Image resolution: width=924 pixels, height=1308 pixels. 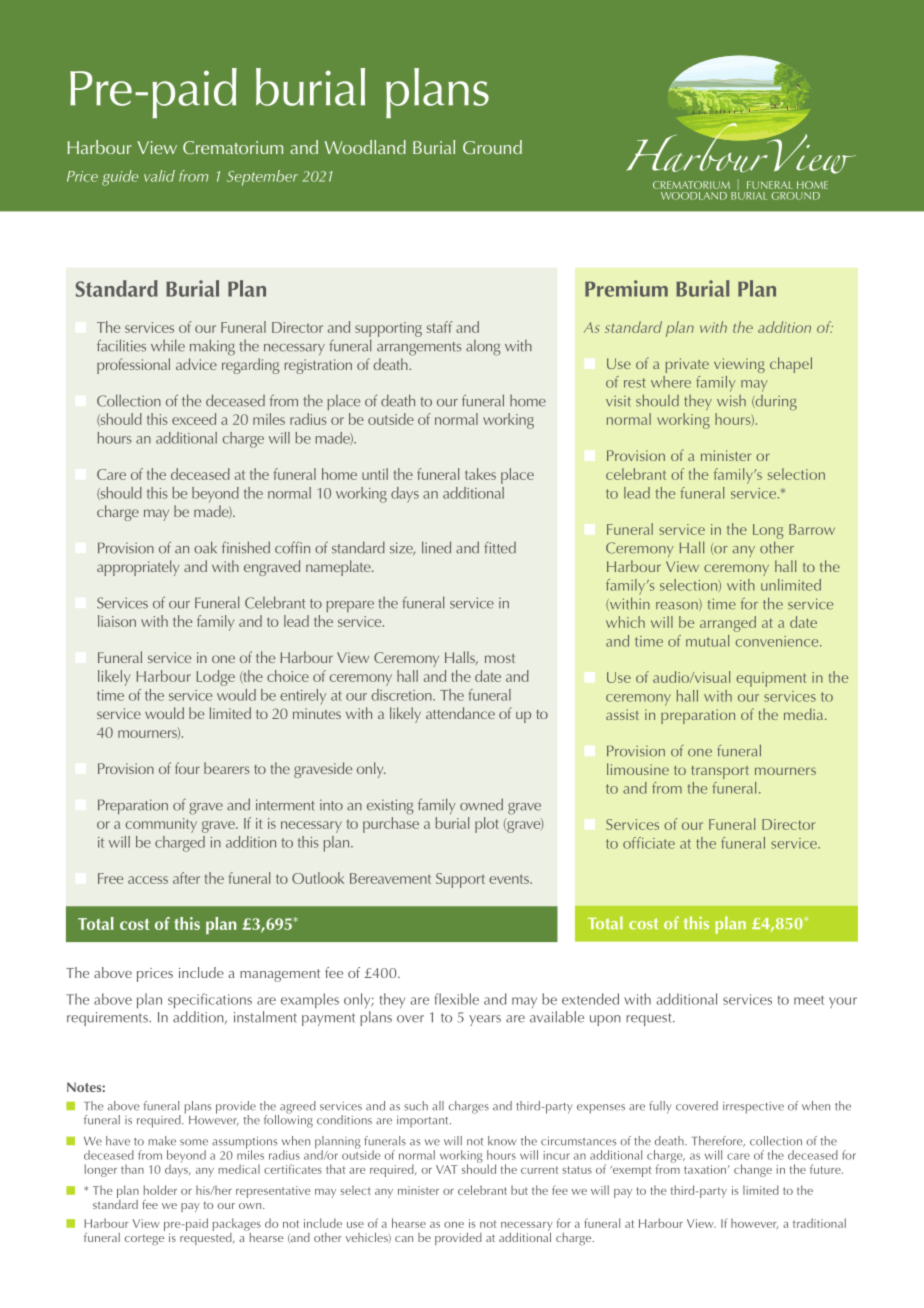 I want to click on community, so click(x=161, y=825).
